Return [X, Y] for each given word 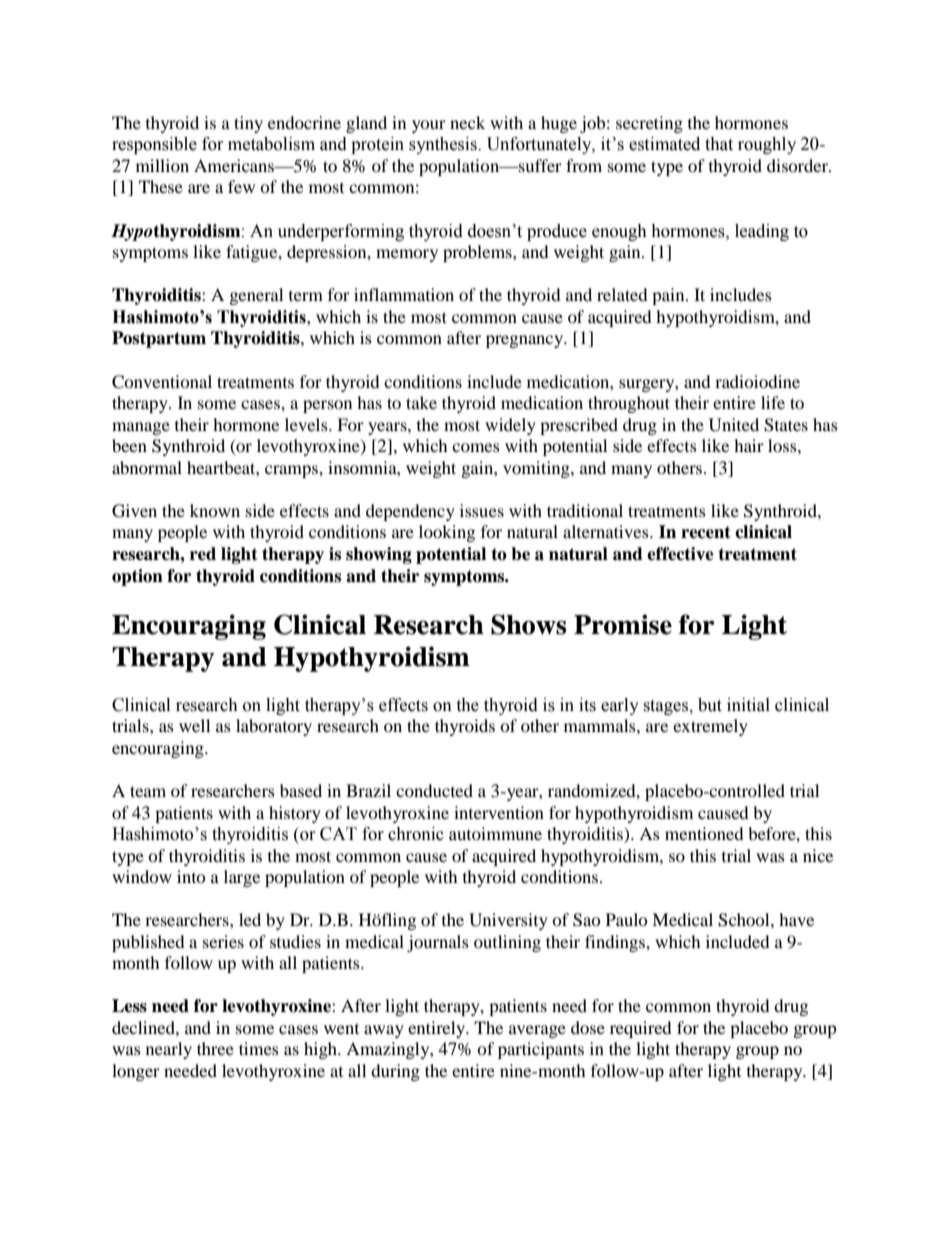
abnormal [147, 467]
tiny [248, 124]
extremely [710, 727]
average [537, 1031]
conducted [434, 790]
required [641, 1029]
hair [749, 445]
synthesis [444, 145]
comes [476, 447]
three [215, 1048]
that [719, 144]
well [194, 725]
